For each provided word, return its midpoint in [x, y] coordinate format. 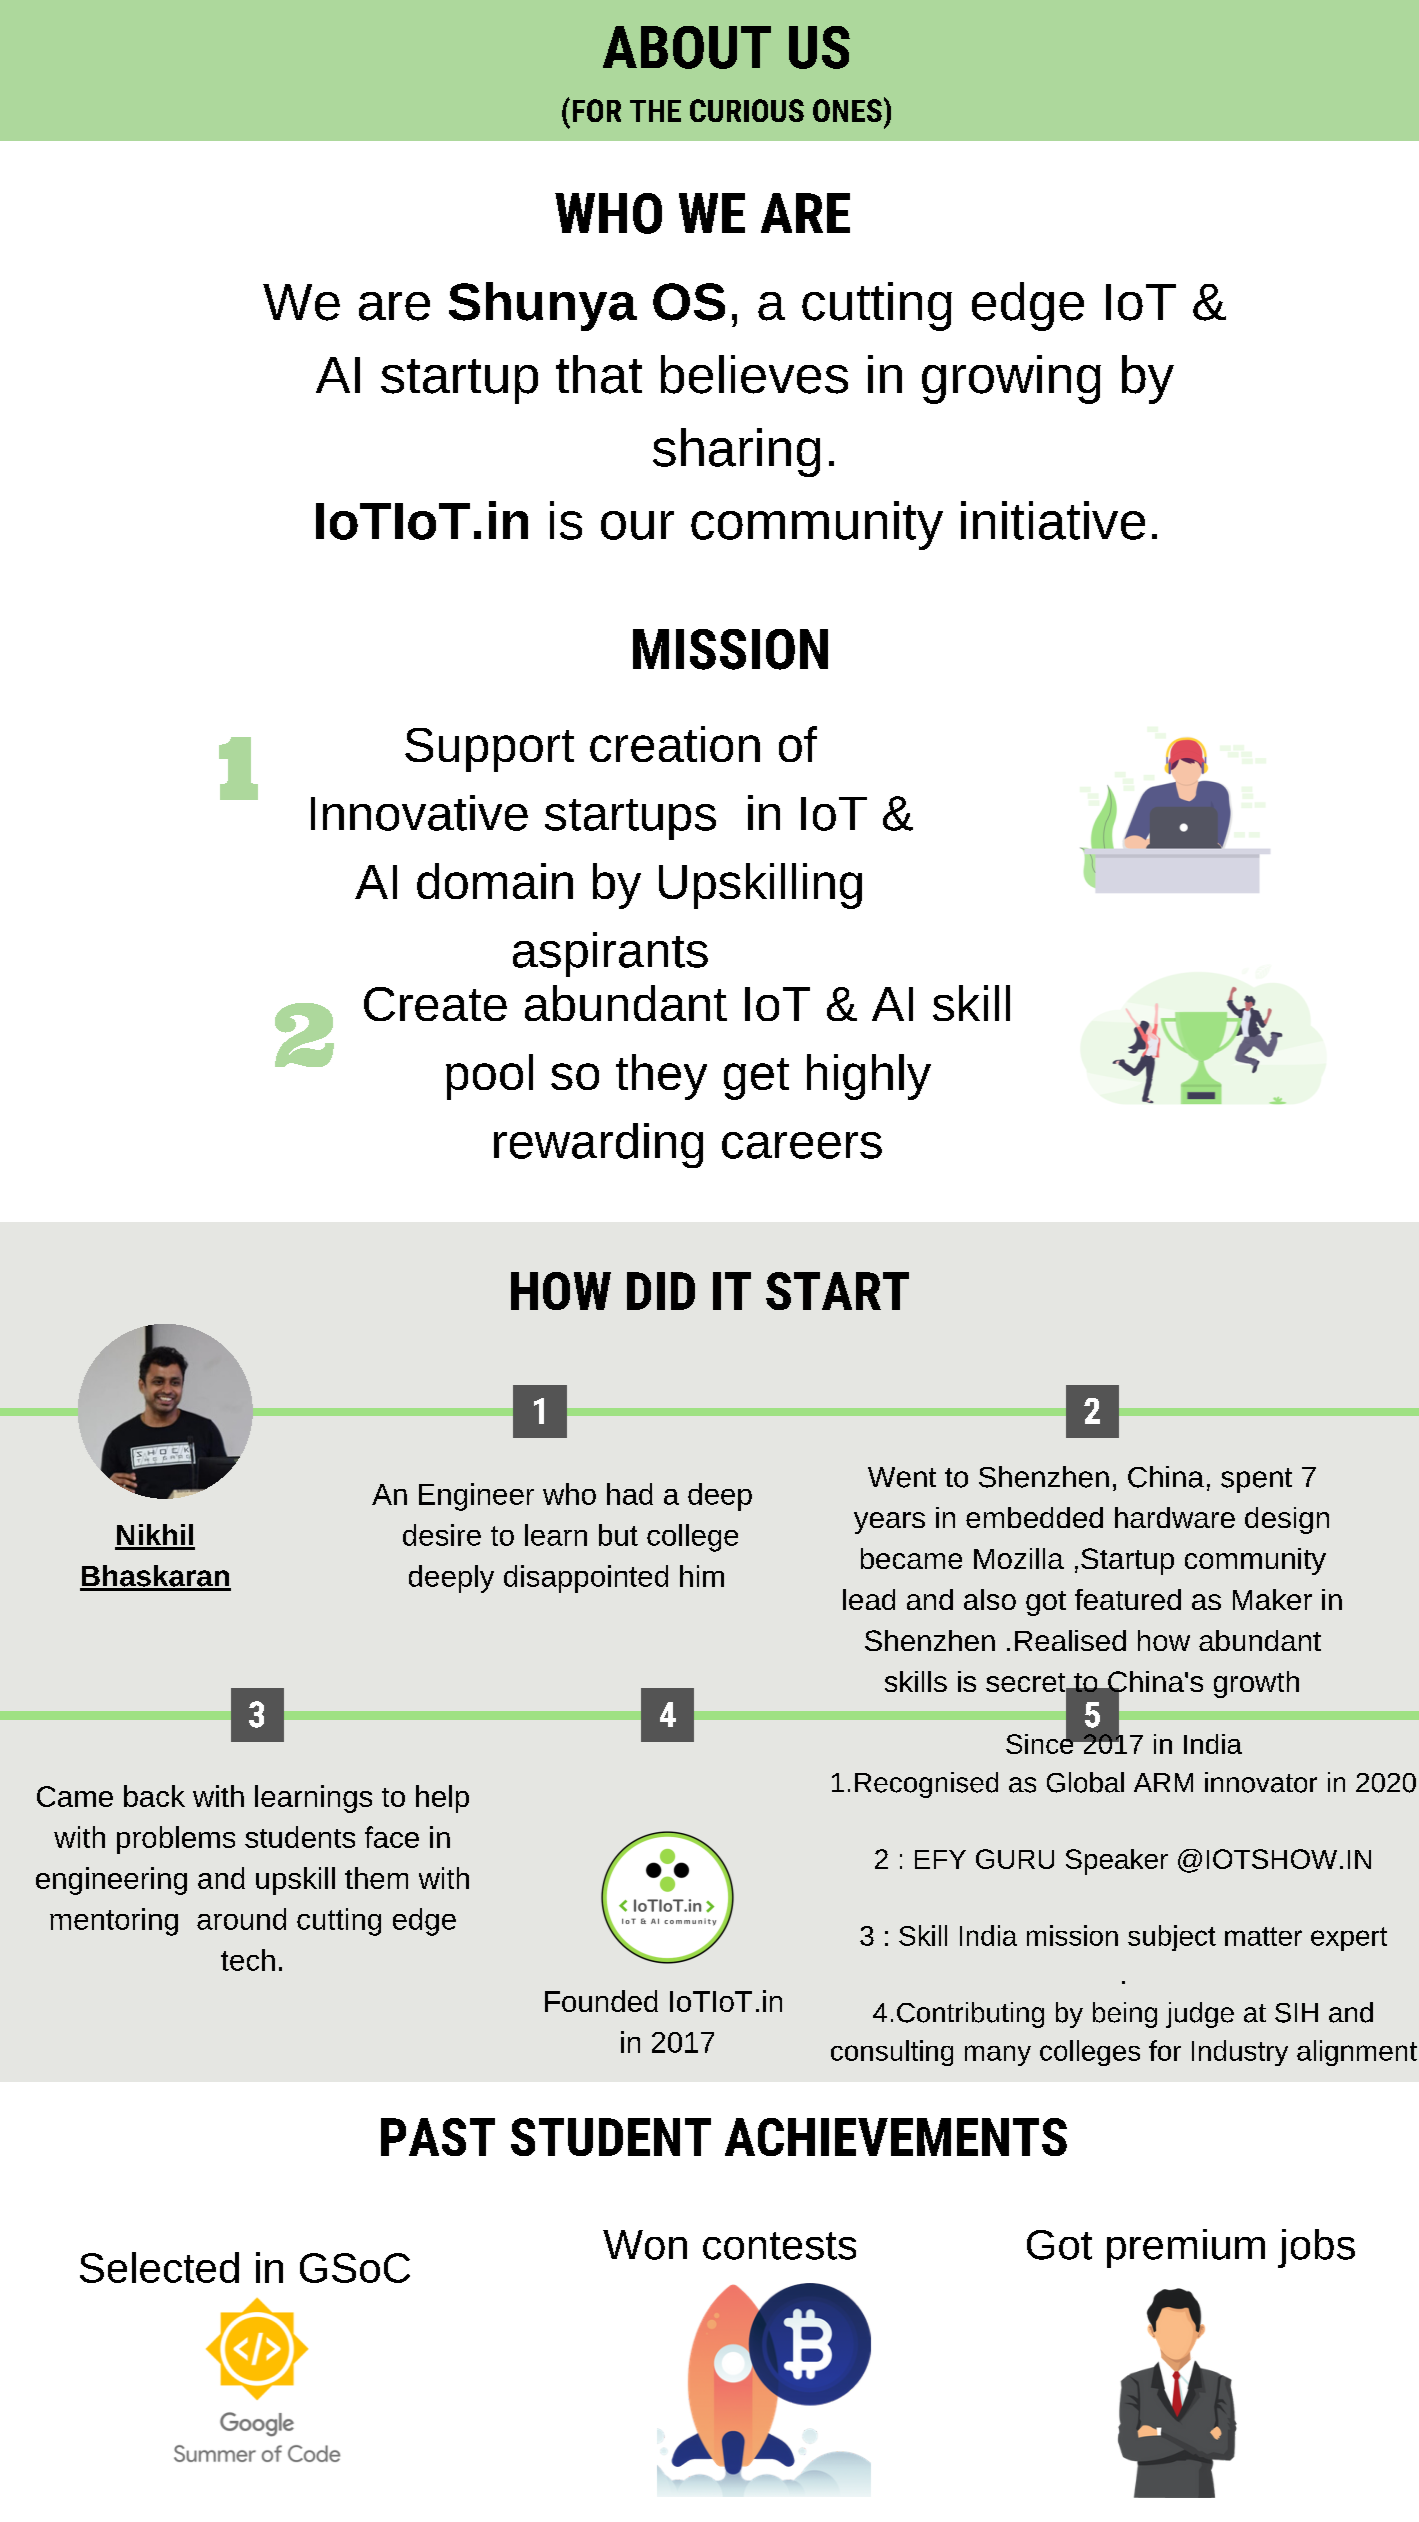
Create [435, 1004]
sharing [736, 452]
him [702, 1576]
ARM [1163, 1782]
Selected [159, 2267]
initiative [1053, 520]
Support [489, 750]
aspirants [610, 954]
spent [1256, 1480]
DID [661, 1291]
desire [442, 1535]
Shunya [543, 306]
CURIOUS [747, 110]
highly [869, 1077]
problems [176, 1840]
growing [1011, 379]
